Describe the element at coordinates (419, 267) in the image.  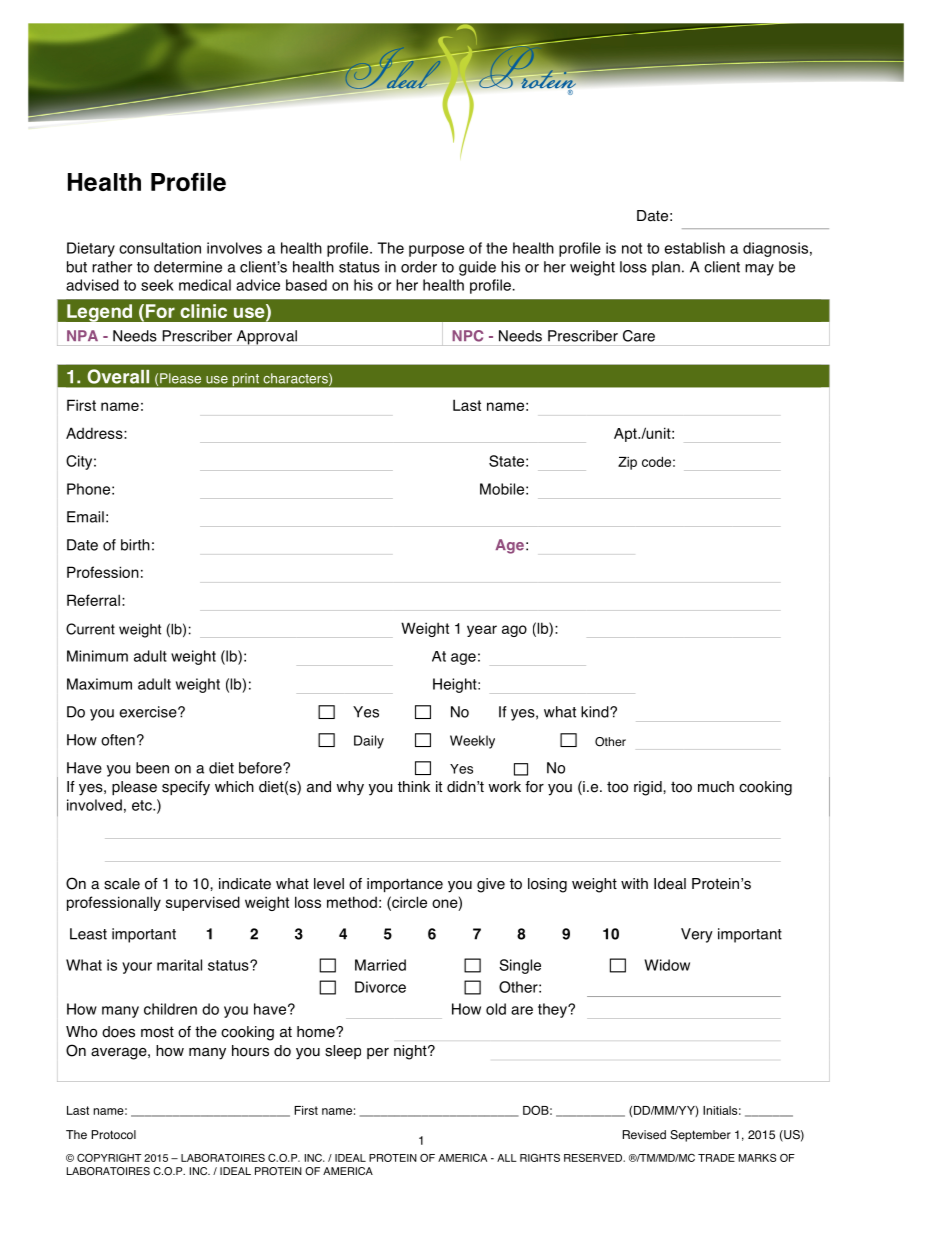
I see `order` at that location.
